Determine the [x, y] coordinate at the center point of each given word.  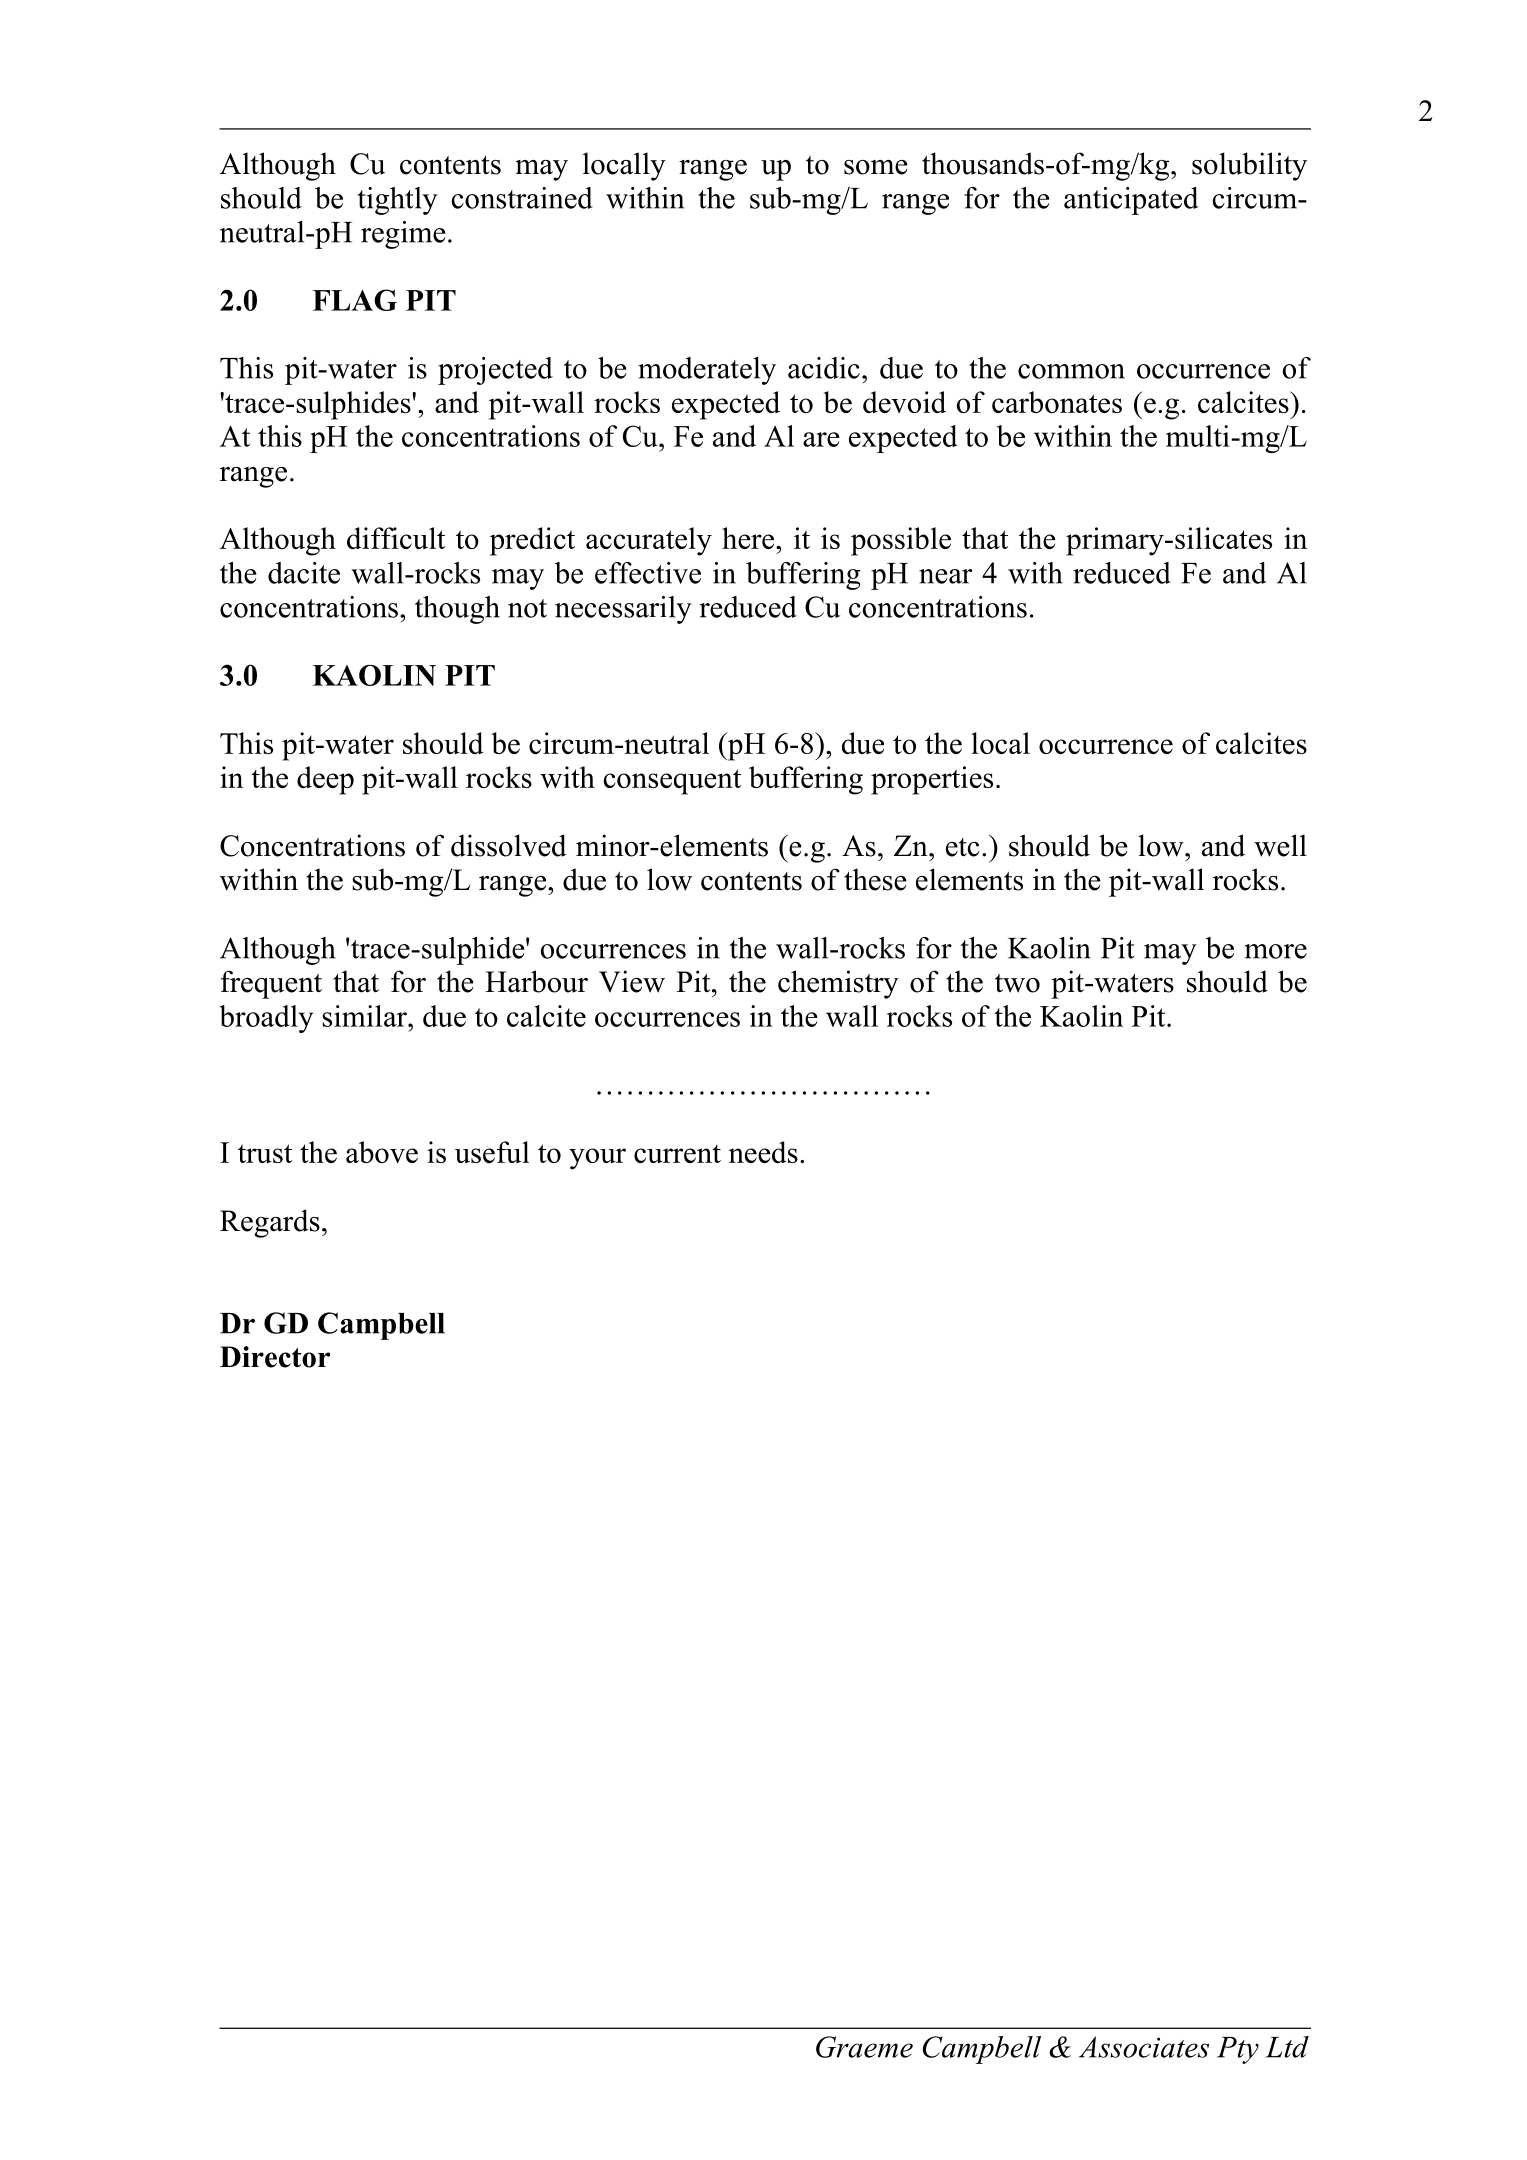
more [1276, 951]
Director [275, 1357]
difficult [396, 538]
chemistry [838, 984]
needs [763, 1152]
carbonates [1057, 402]
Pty [1238, 2050]
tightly [397, 201]
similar [365, 1016]
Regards [270, 1223]
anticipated [1131, 201]
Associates [1144, 2047]
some [876, 167]
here [749, 538]
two [1017, 983]
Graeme [864, 2047]
